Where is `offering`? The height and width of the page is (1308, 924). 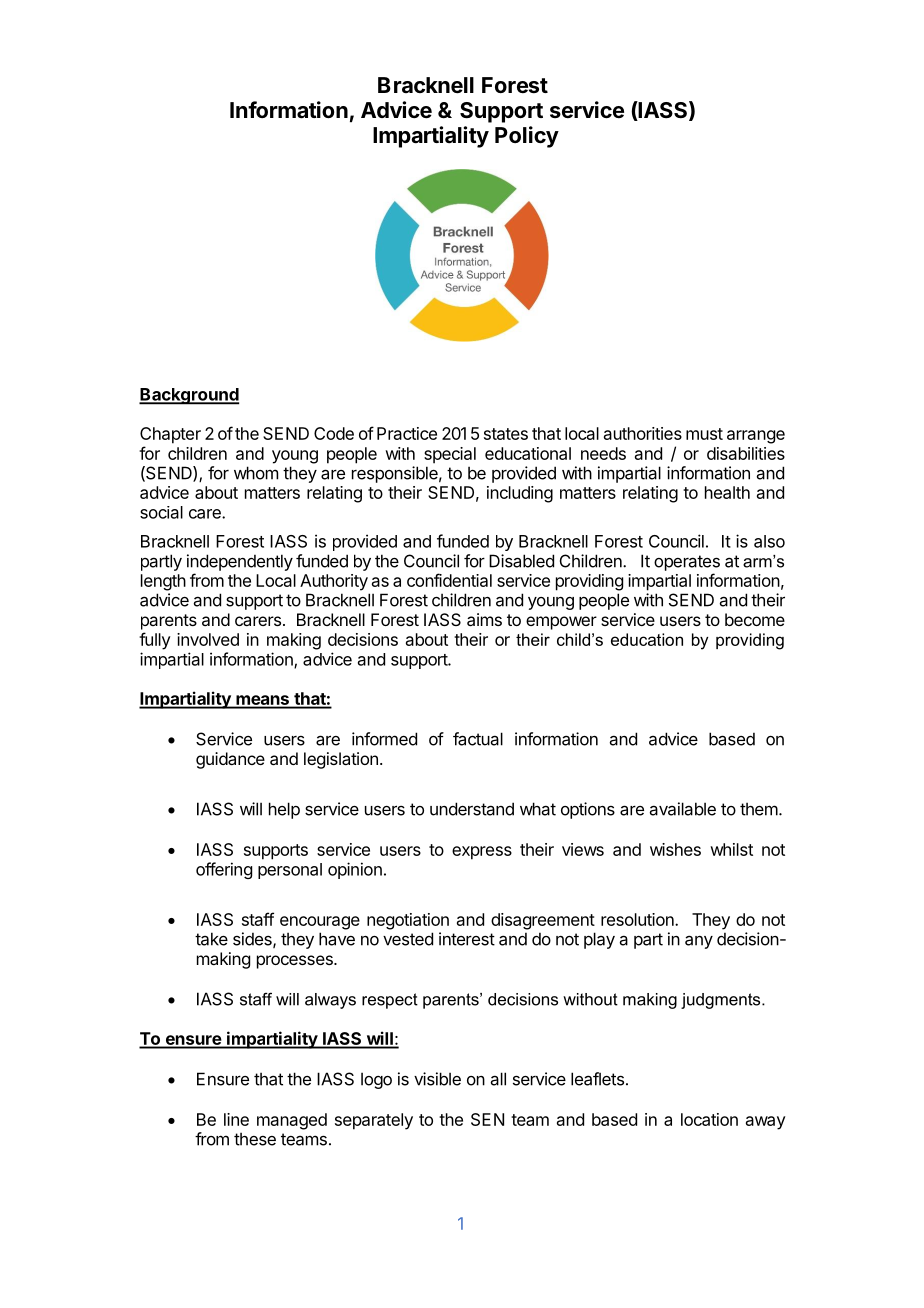 offering is located at coordinates (224, 870).
